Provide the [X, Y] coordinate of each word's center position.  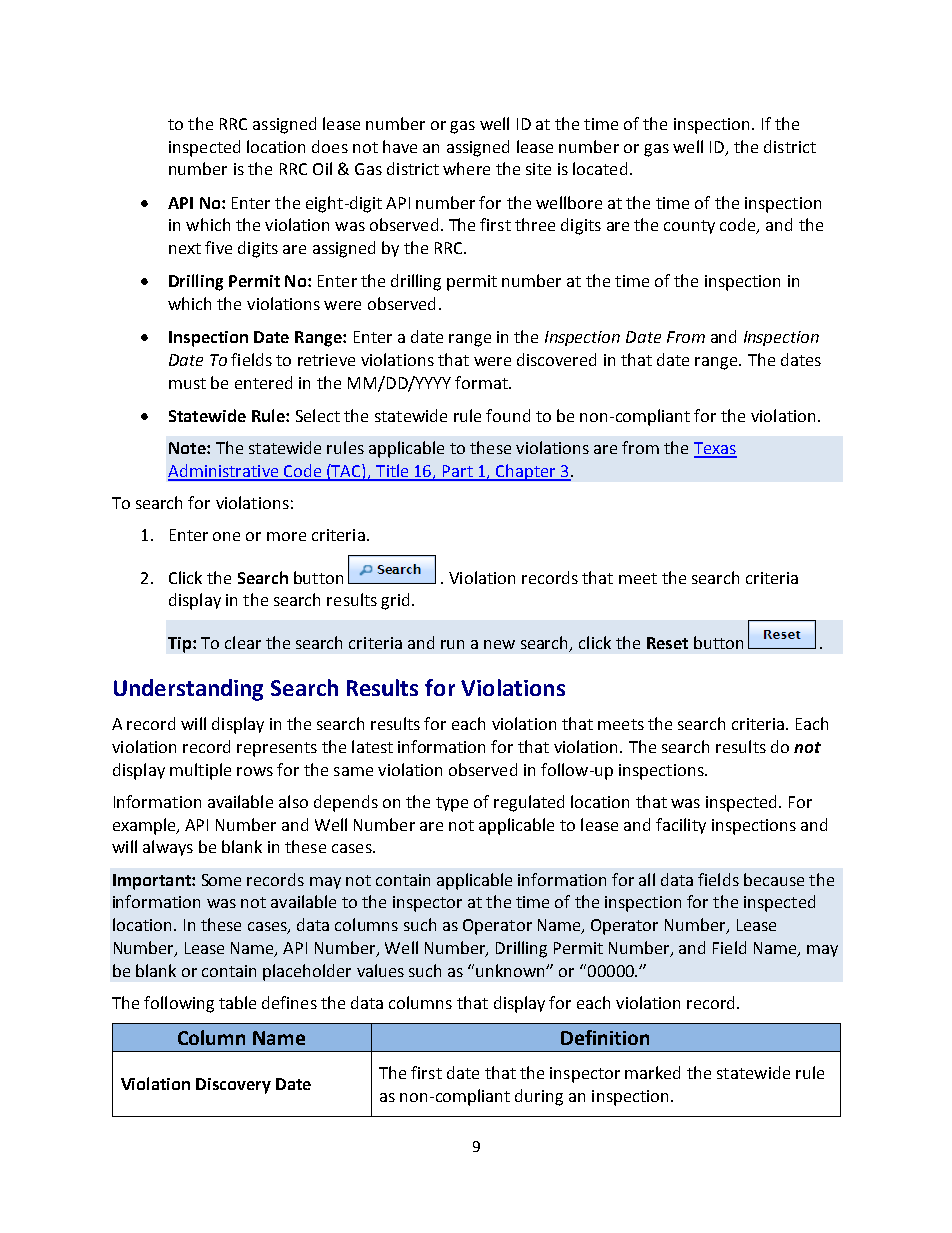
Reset [667, 643]
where [466, 168]
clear [243, 642]
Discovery [233, 1086]
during [539, 1097]
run [452, 644]
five [218, 247]
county [689, 227]
